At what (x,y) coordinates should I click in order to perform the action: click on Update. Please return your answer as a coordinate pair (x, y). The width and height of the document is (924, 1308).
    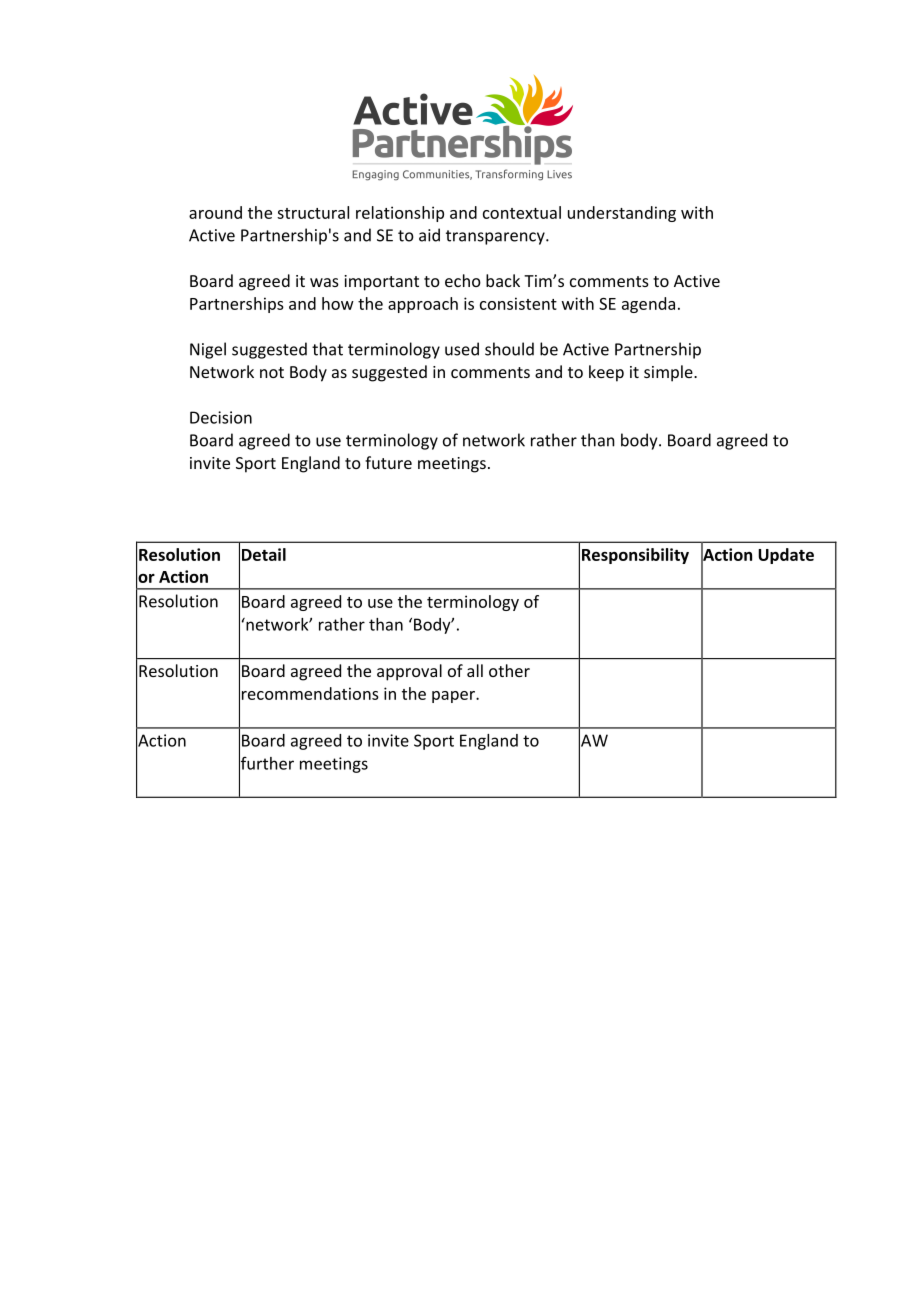
    Looking at the image, I should click on (786, 556).
